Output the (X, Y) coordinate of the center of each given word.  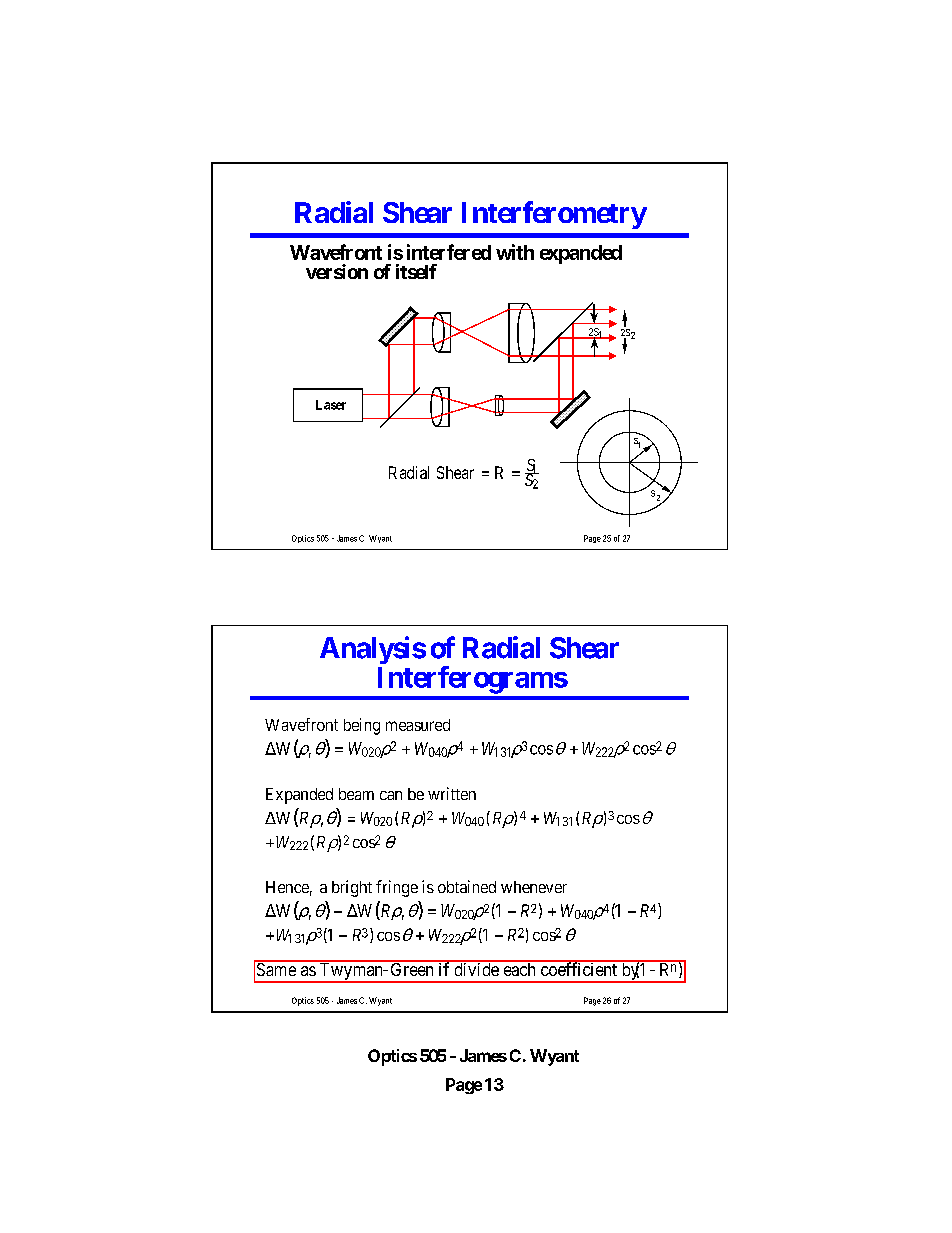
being (362, 726)
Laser (331, 405)
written (452, 793)
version (337, 271)
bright (352, 888)
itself (416, 271)
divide (476, 968)
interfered (449, 252)
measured (418, 725)
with (515, 252)
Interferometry (554, 215)
